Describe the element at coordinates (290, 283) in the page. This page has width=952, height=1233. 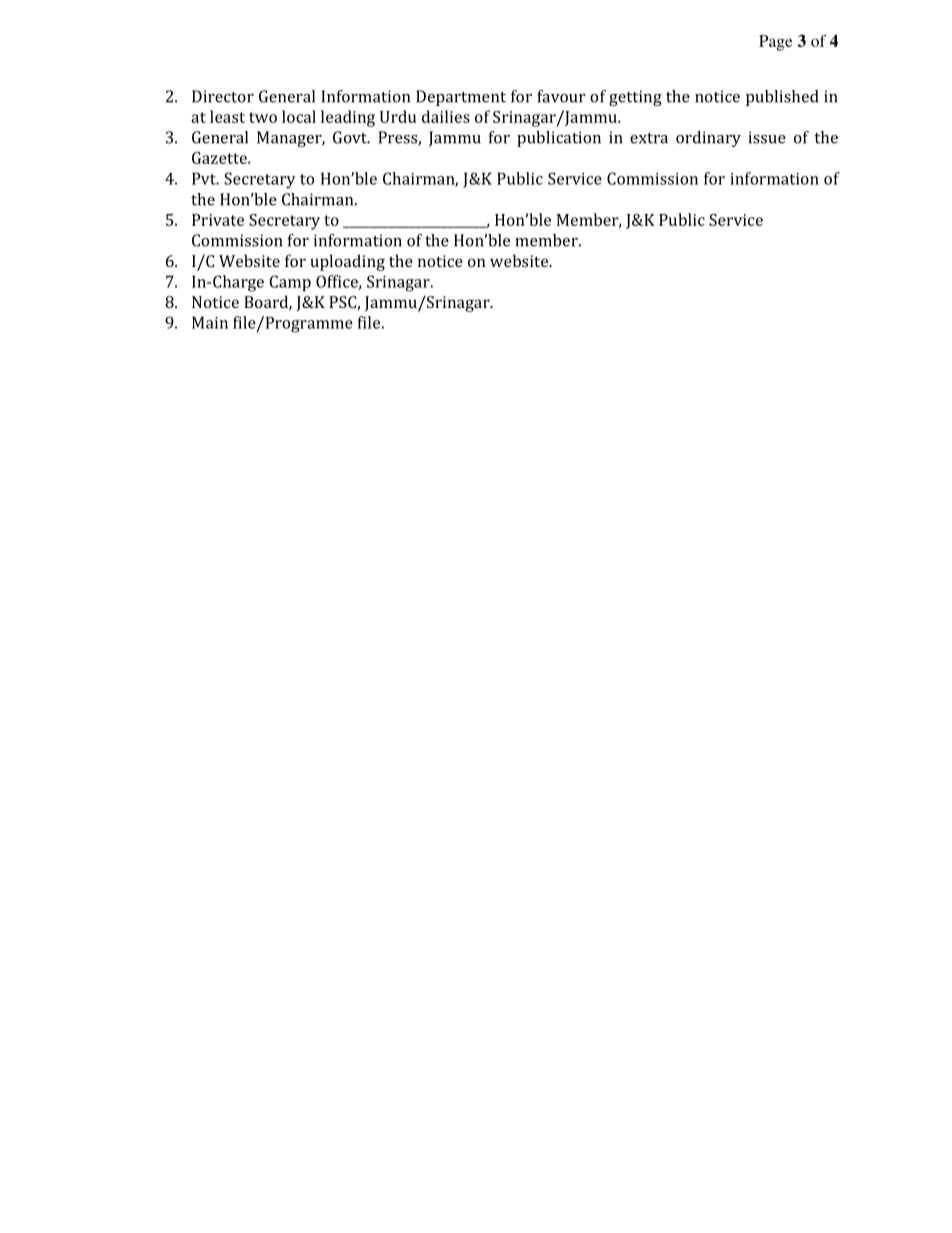
I see `Camp` at that location.
